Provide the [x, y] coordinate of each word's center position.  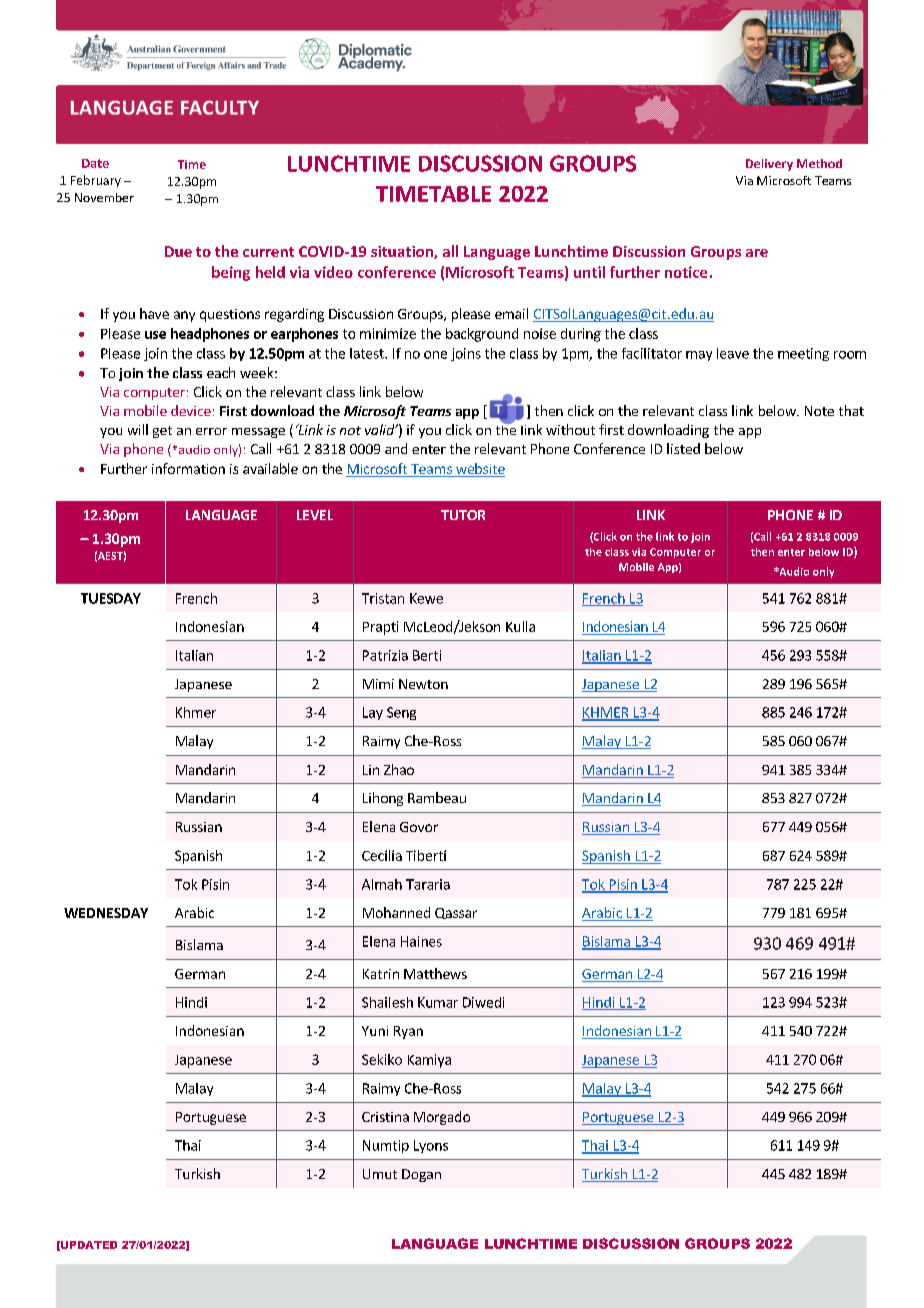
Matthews [435, 973]
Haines [421, 941]
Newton [423, 684]
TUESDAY [111, 598]
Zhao [399, 769]
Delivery [769, 165]
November [104, 197]
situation [403, 252]
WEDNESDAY [106, 913]
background [482, 335]
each [221, 372]
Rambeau [437, 797]
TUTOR [463, 515]
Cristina [385, 1117]
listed [683, 448]
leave [733, 353]
